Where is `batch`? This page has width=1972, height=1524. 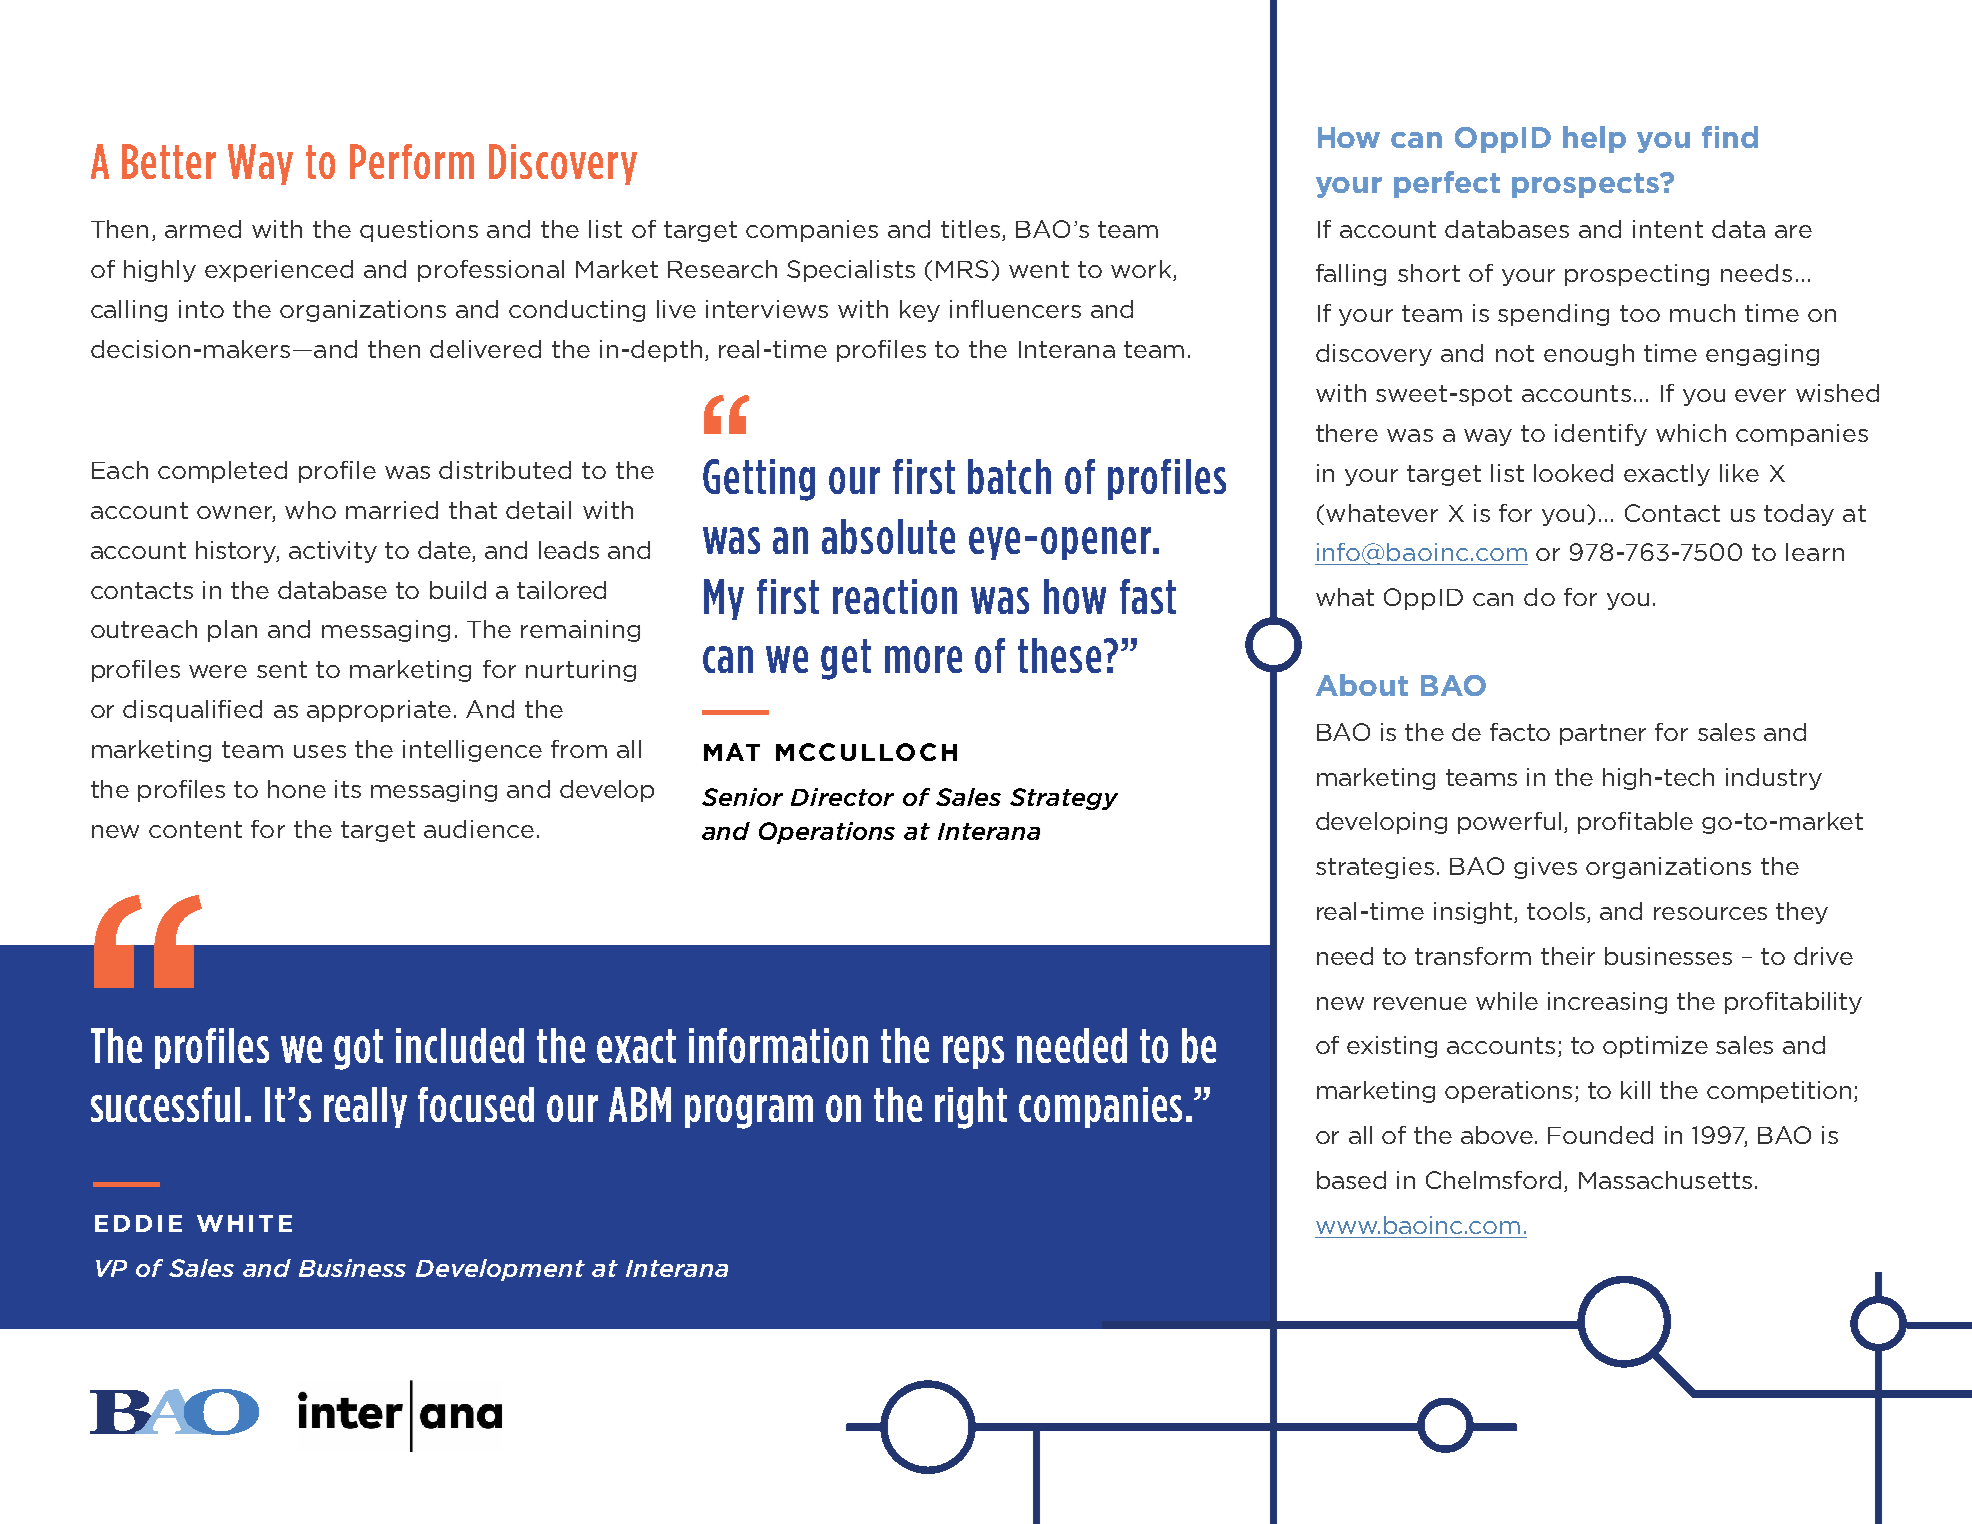
batch is located at coordinates (1009, 476).
